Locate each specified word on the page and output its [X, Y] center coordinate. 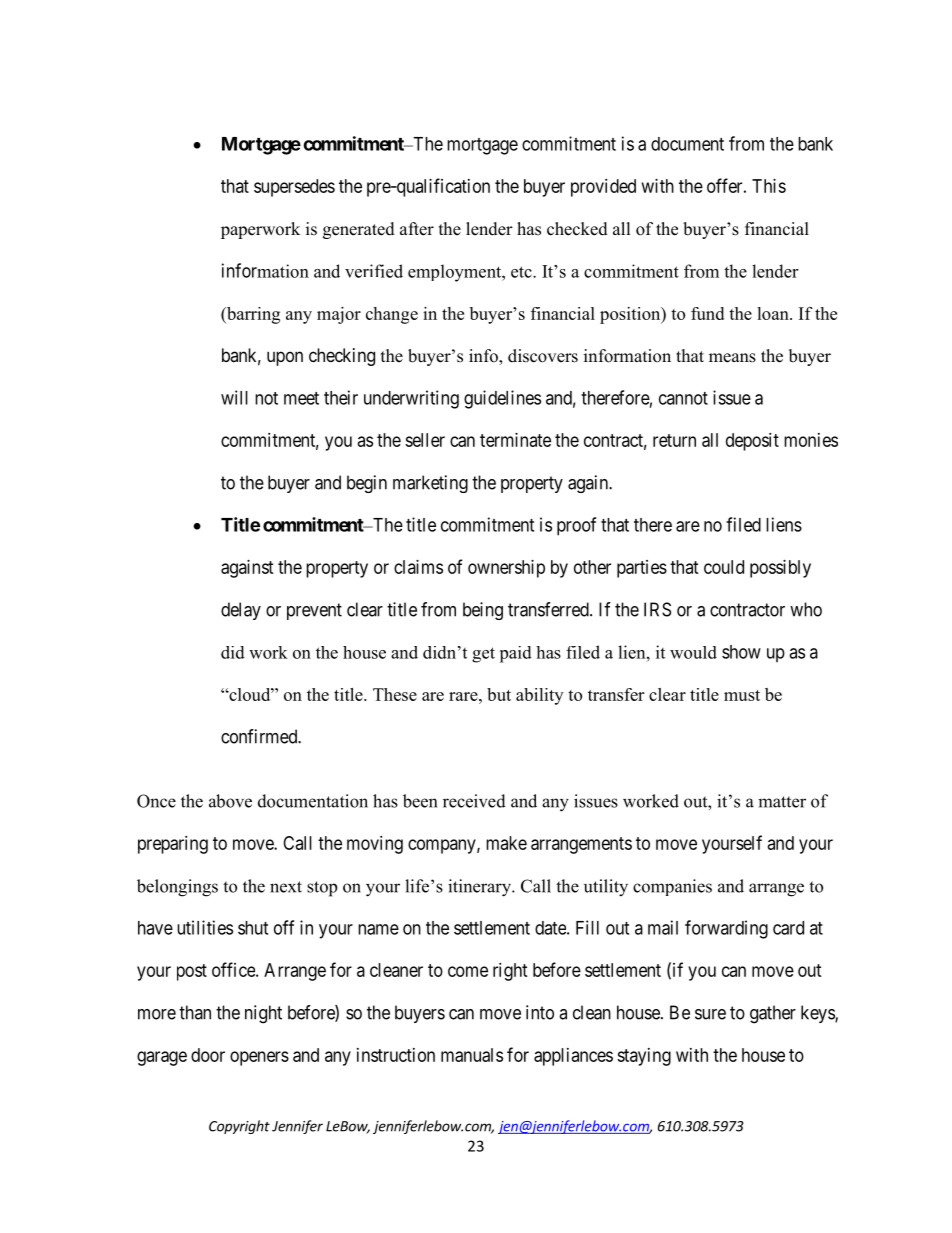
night [263, 1014]
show [741, 652]
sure [710, 1014]
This [769, 186]
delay [241, 611]
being [483, 611]
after [417, 229]
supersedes [294, 188]
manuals [472, 1055]
